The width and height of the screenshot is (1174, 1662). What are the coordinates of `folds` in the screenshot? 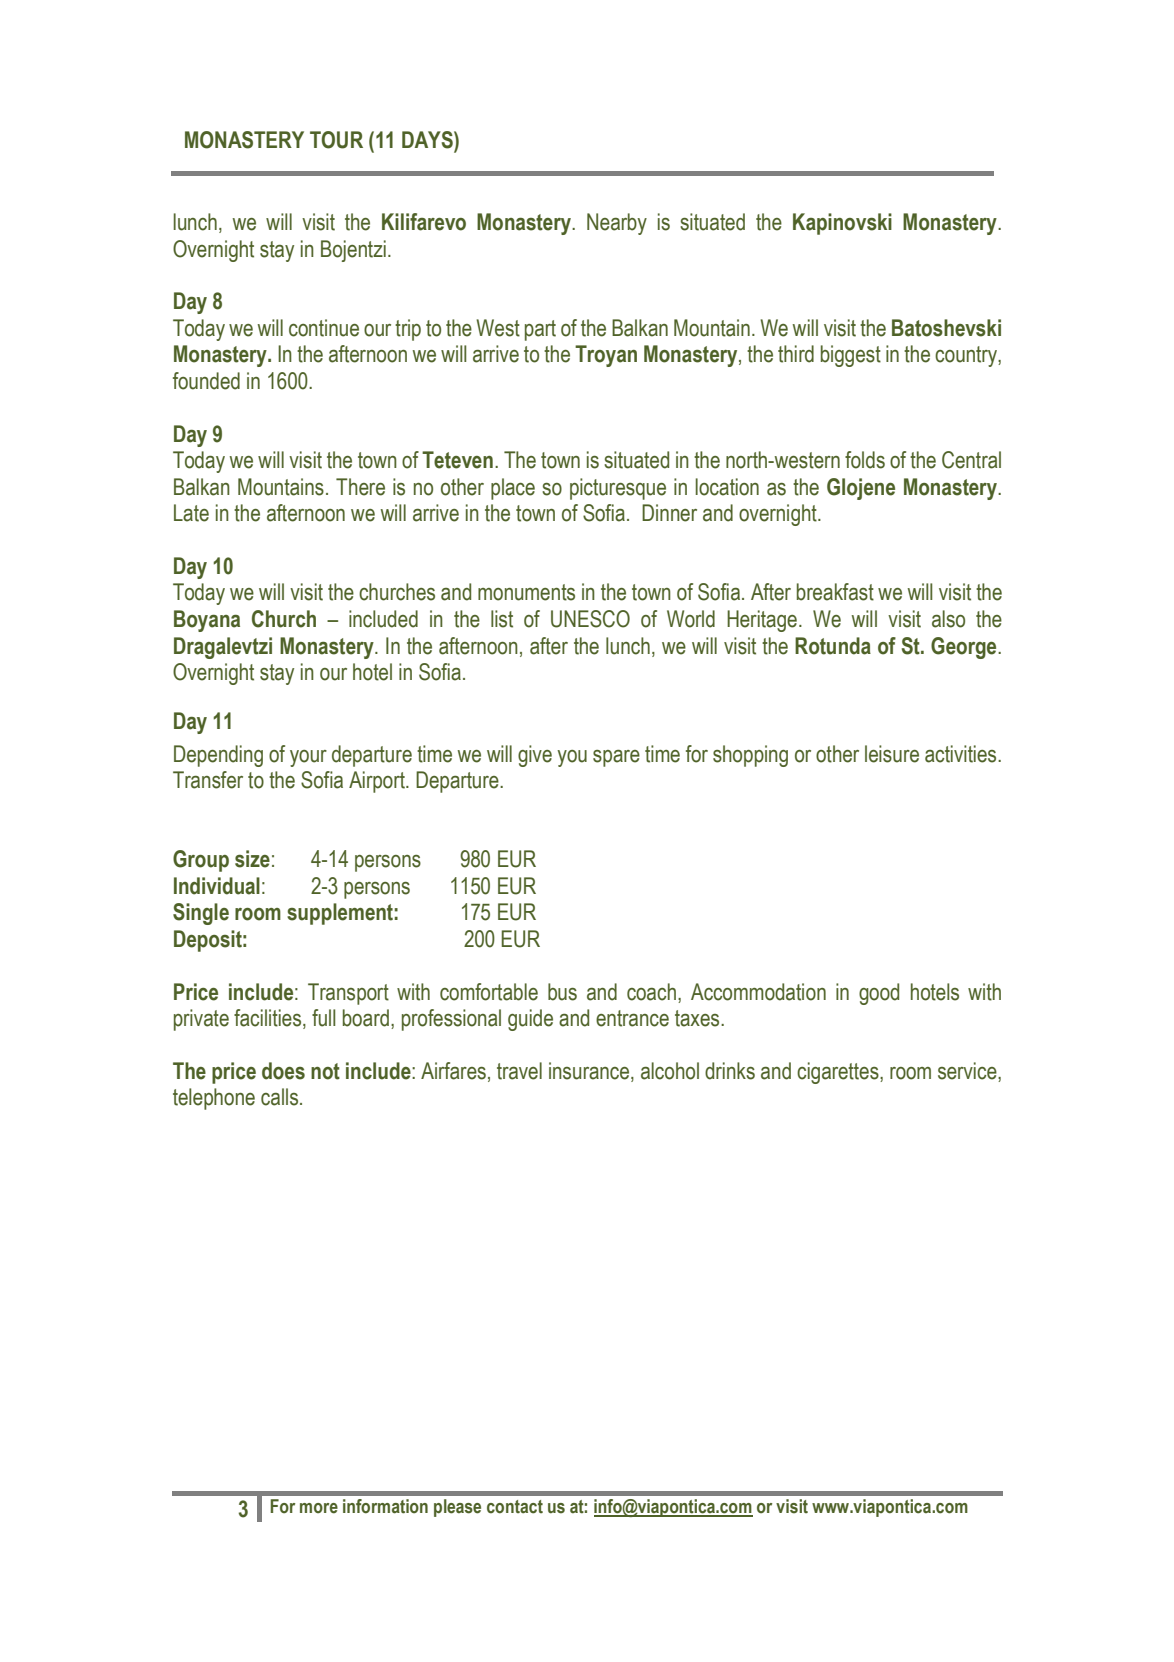 It's located at (865, 460).
